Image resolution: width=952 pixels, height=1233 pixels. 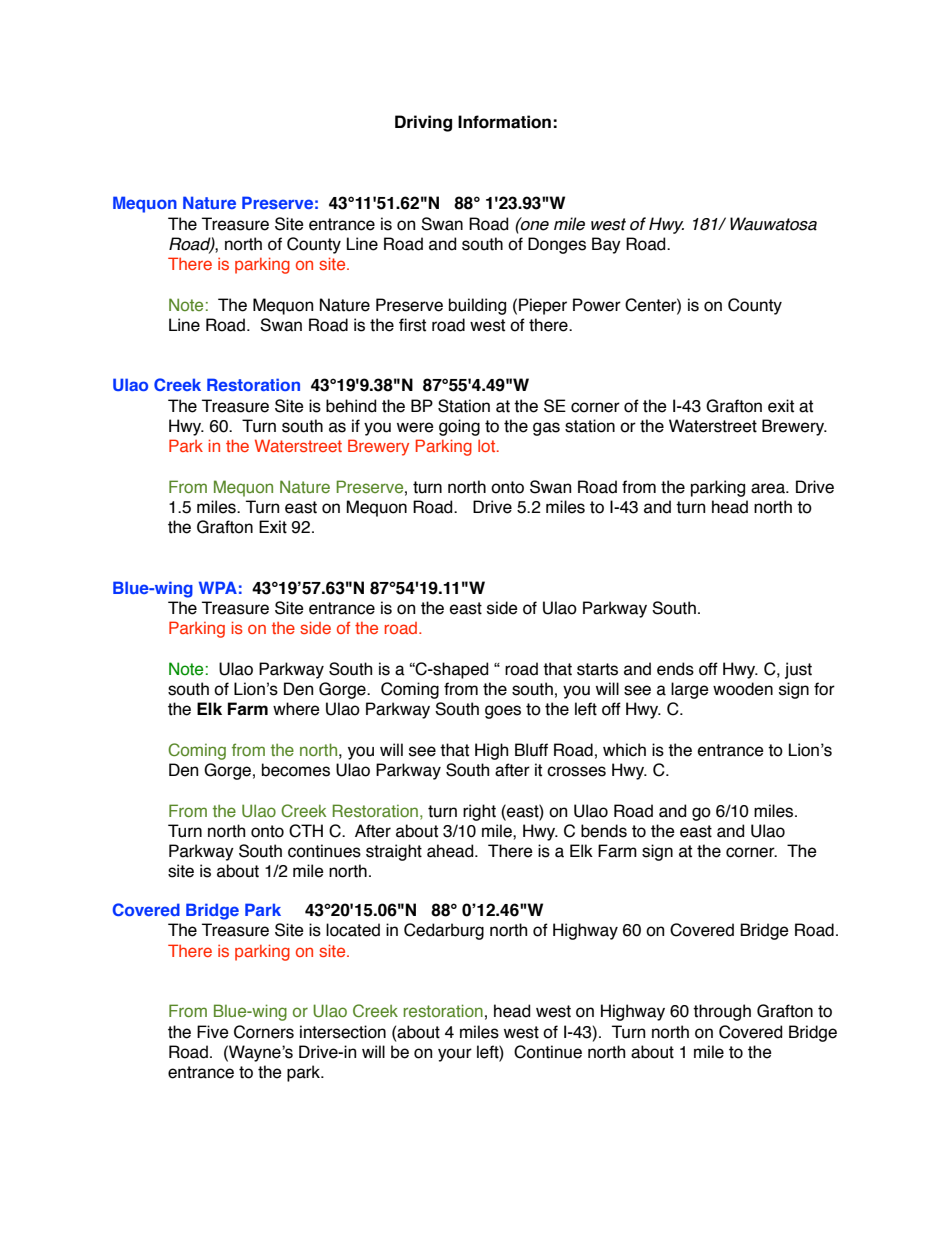 I want to click on Information, so click(x=504, y=122).
